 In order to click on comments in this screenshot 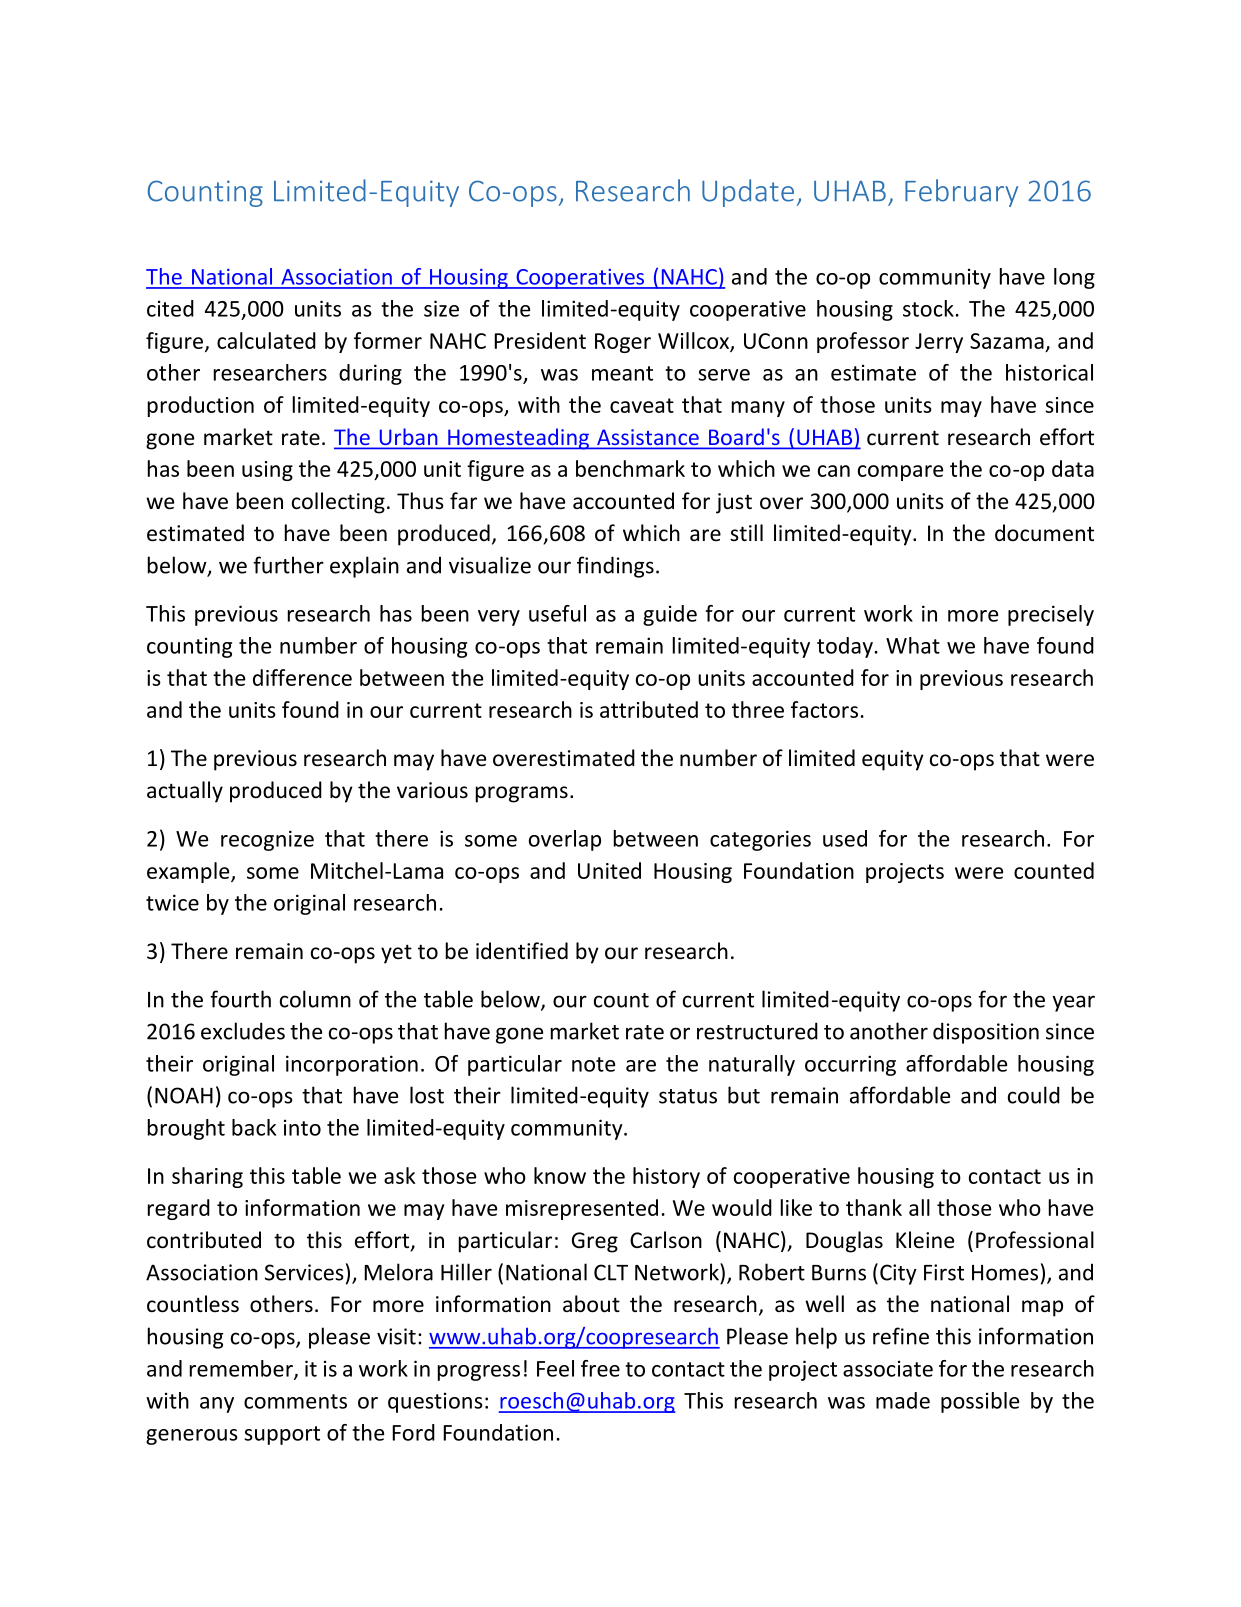, I will do `click(295, 1401)`.
